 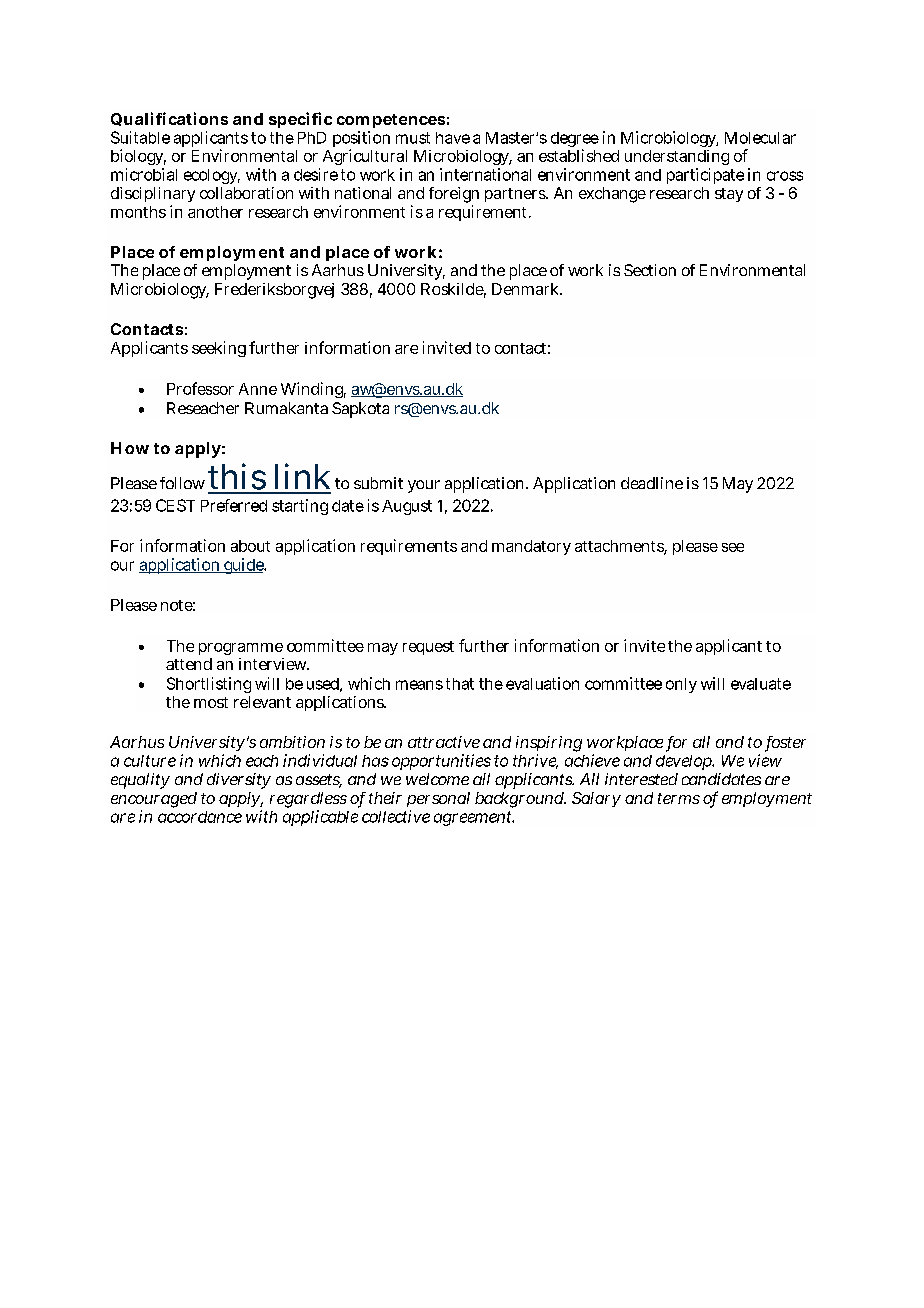 I want to click on deadline, so click(x=652, y=483).
